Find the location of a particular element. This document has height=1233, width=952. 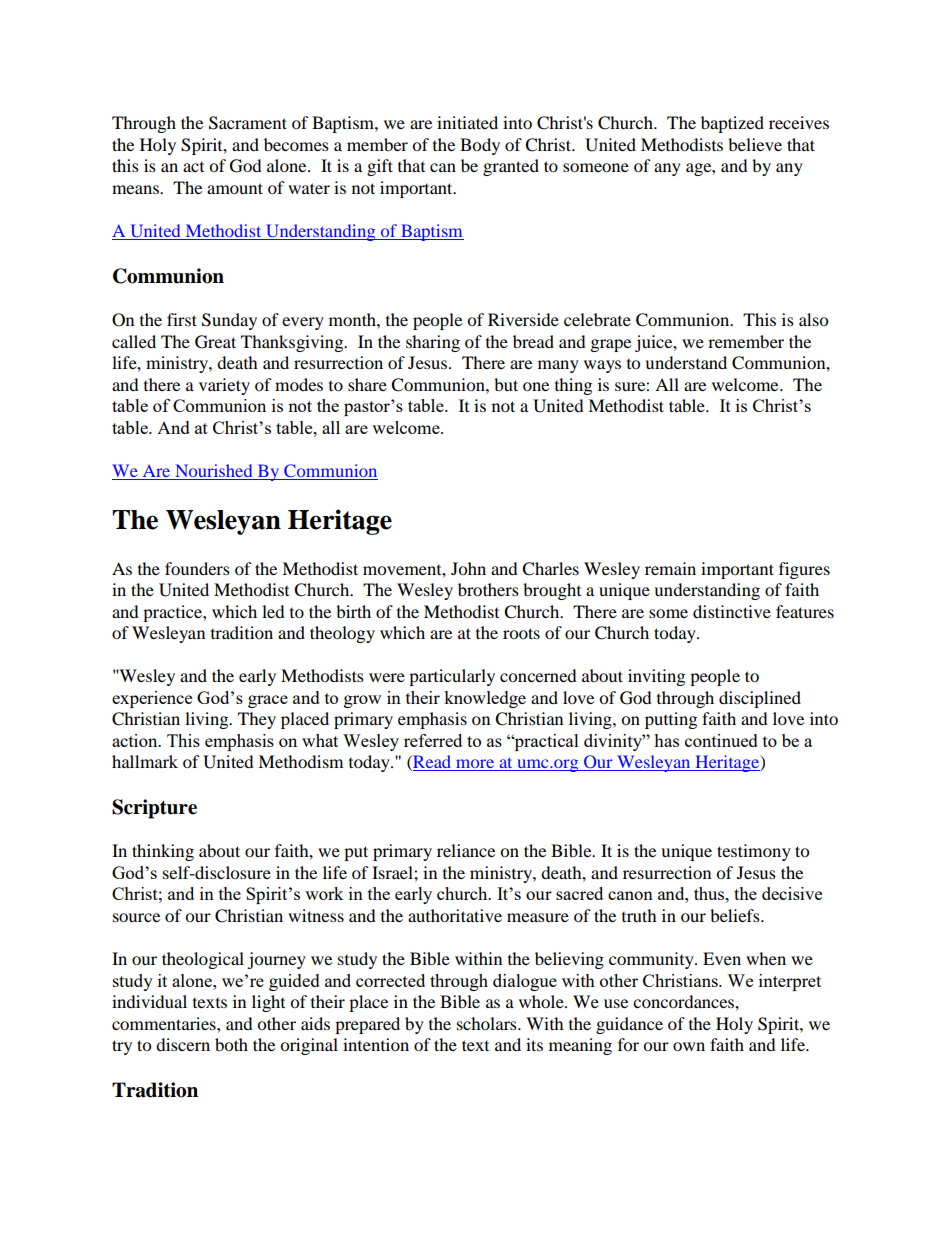

own is located at coordinates (689, 1046).
